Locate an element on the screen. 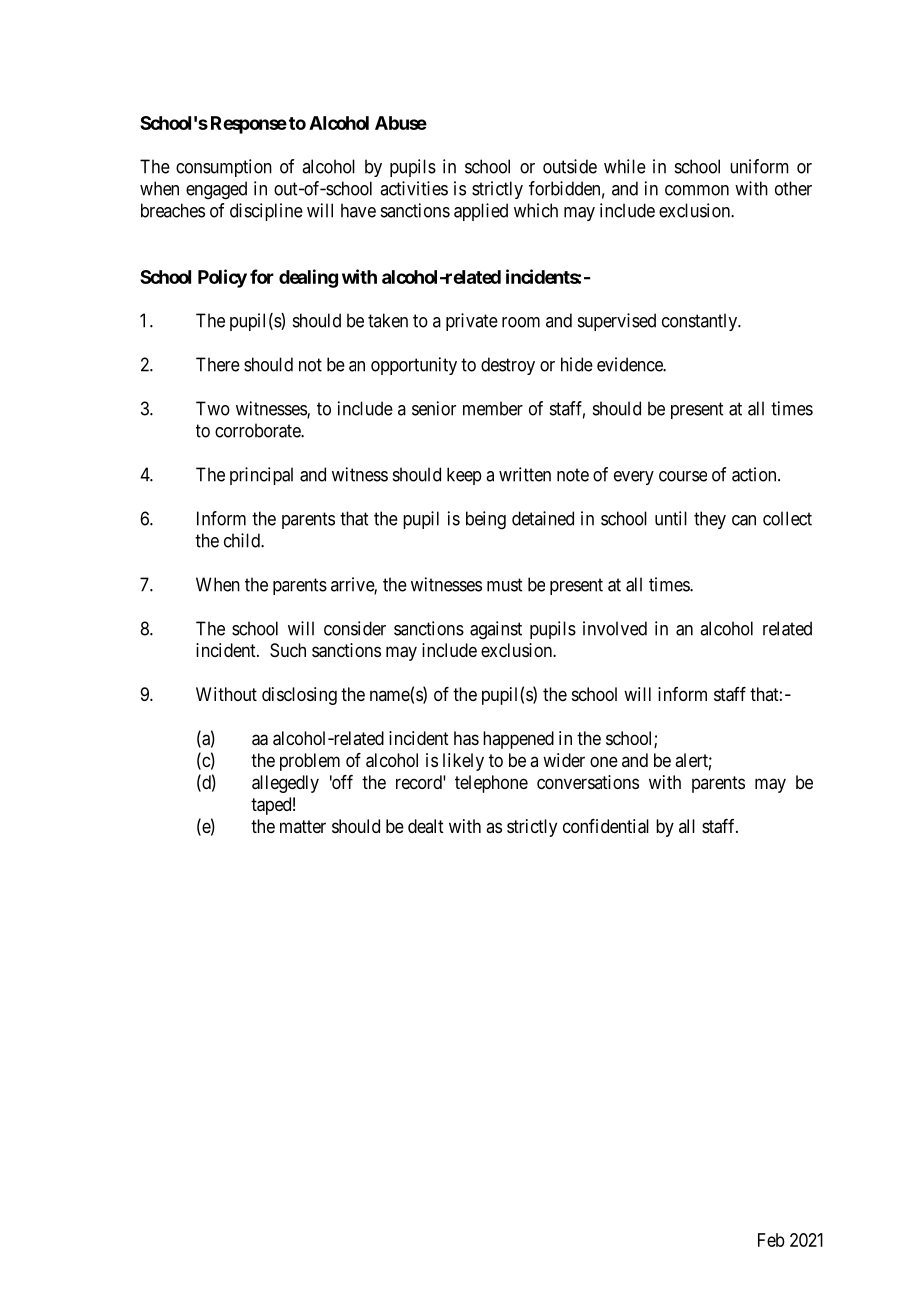 This screenshot has height=1307, width=924. Feb is located at coordinates (771, 1240).
